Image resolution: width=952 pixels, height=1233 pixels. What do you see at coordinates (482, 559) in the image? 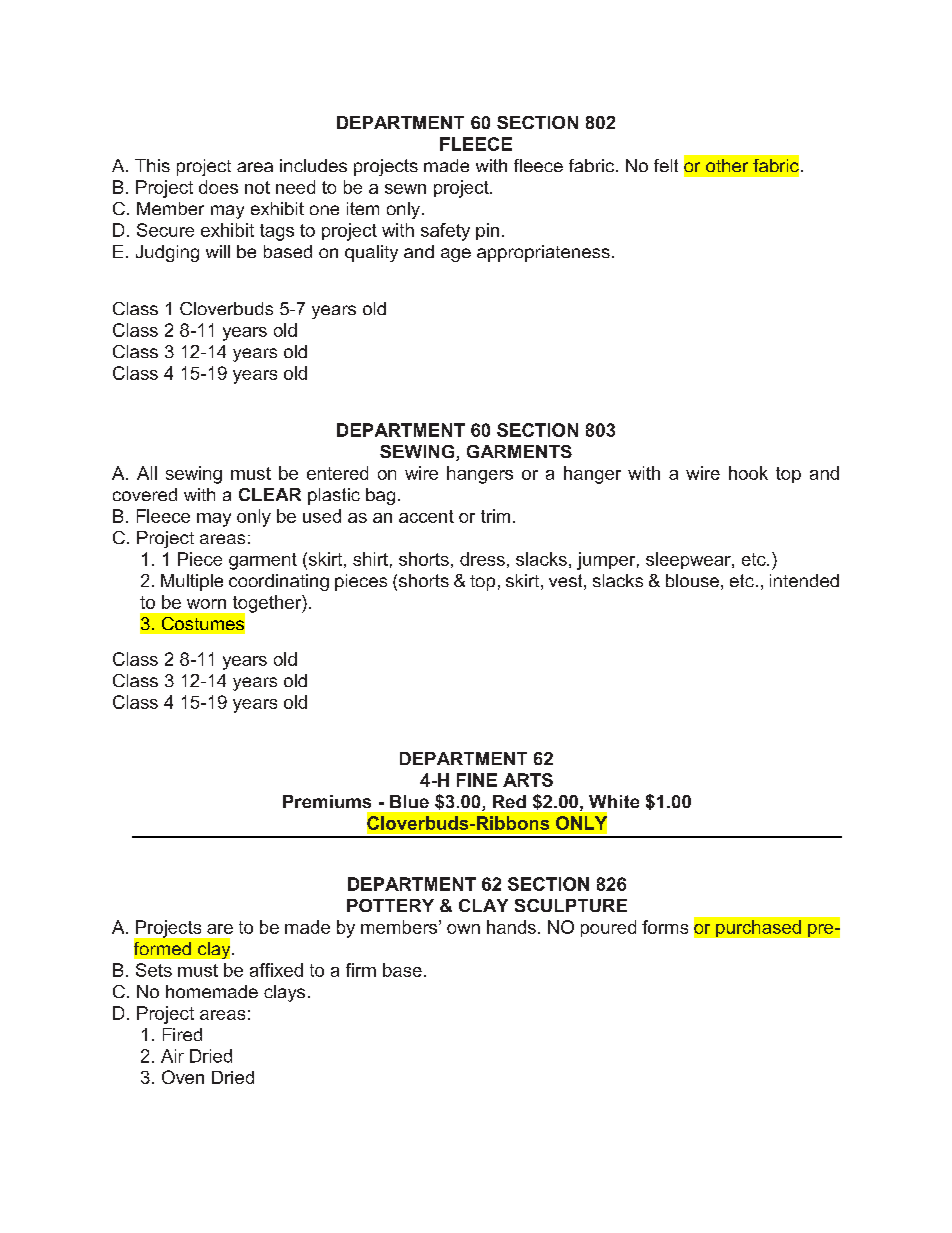
I see `dress` at bounding box center [482, 559].
